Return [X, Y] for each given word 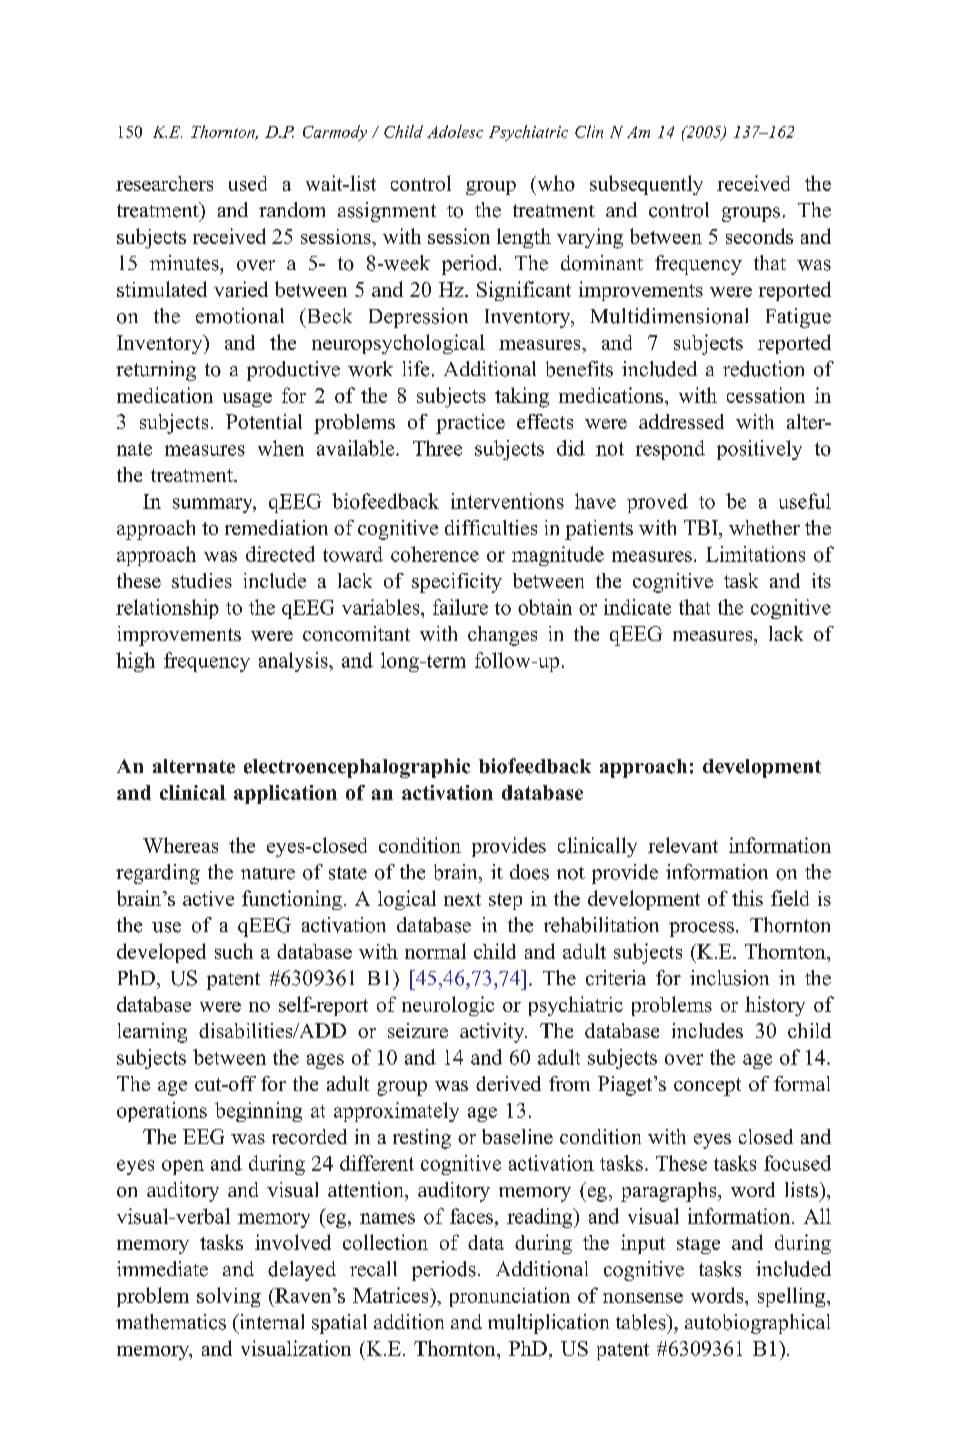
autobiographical [757, 1324]
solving [229, 1297]
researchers [164, 183]
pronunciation [510, 1297]
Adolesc [455, 131]
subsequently [646, 185]
